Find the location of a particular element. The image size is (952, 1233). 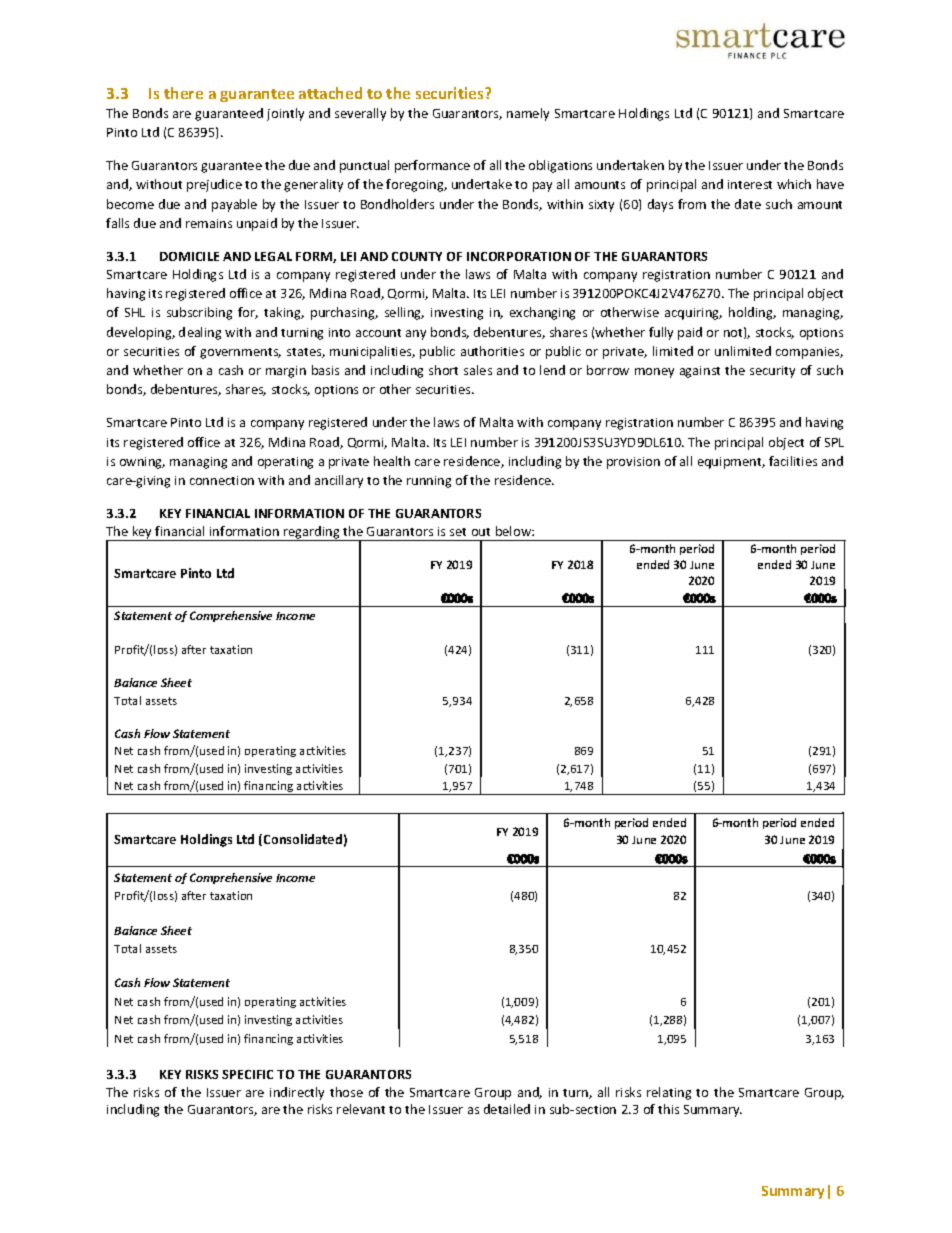

running is located at coordinates (429, 482).
